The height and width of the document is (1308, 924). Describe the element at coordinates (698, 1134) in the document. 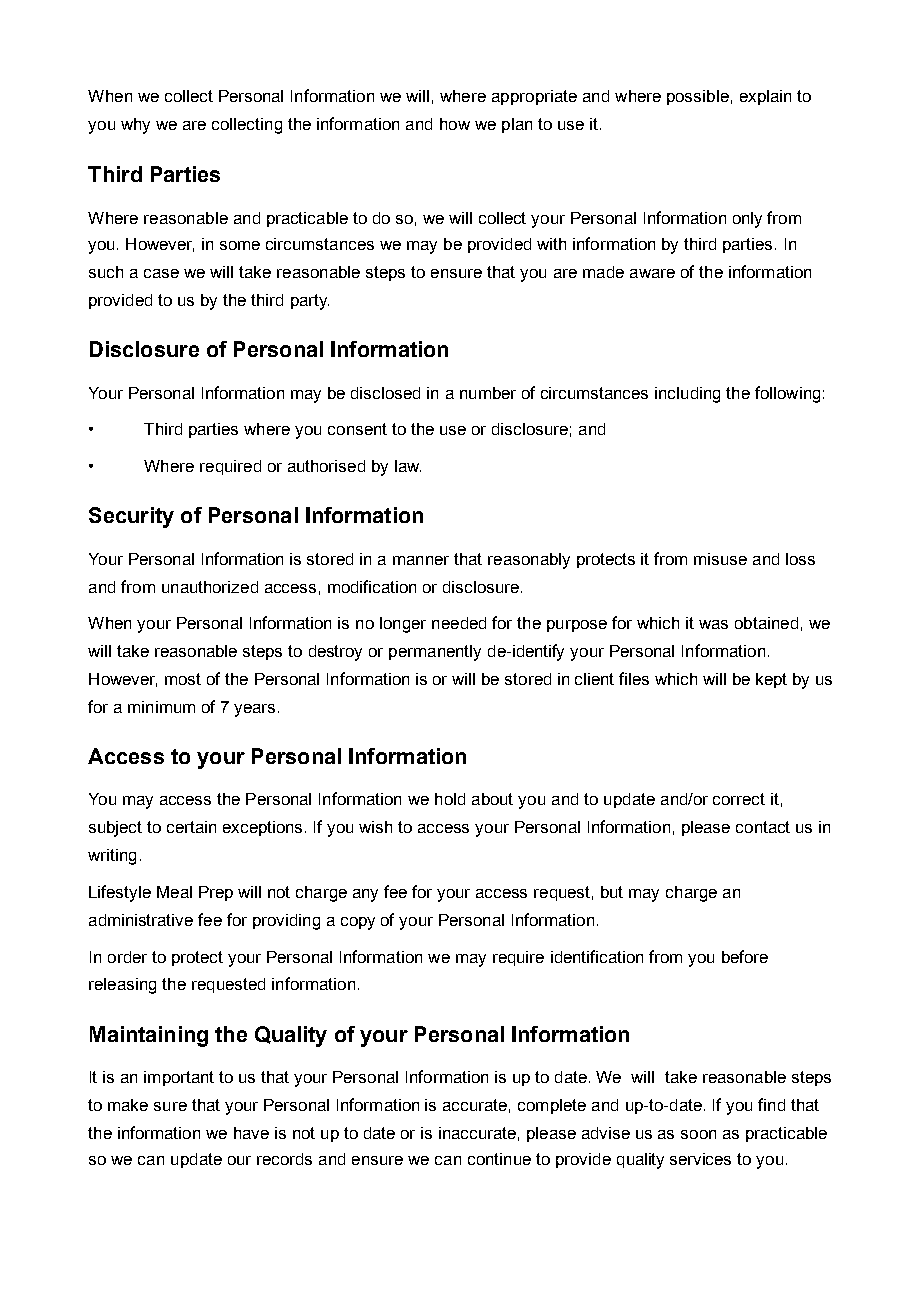

I see `soon` at that location.
